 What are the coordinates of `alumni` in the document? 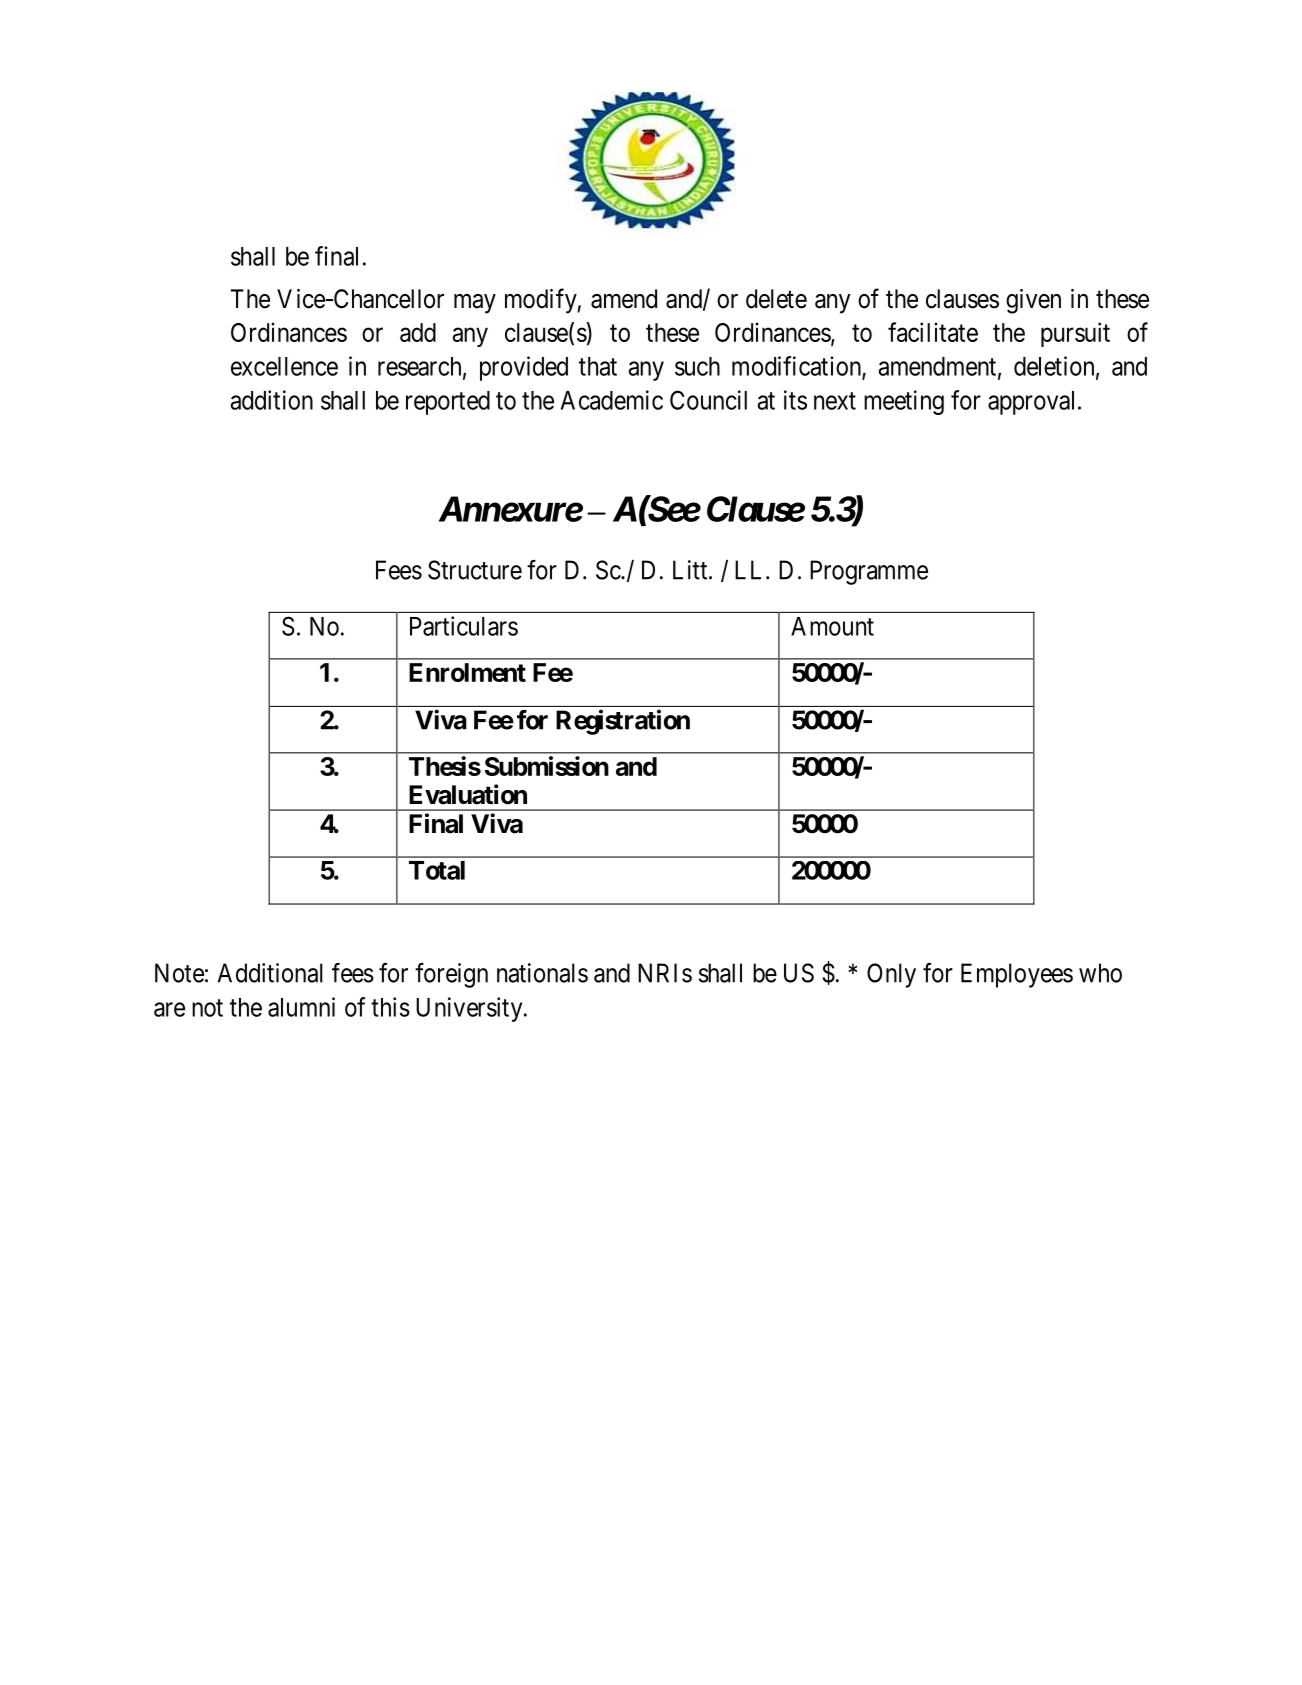 It's located at (301, 1007).
